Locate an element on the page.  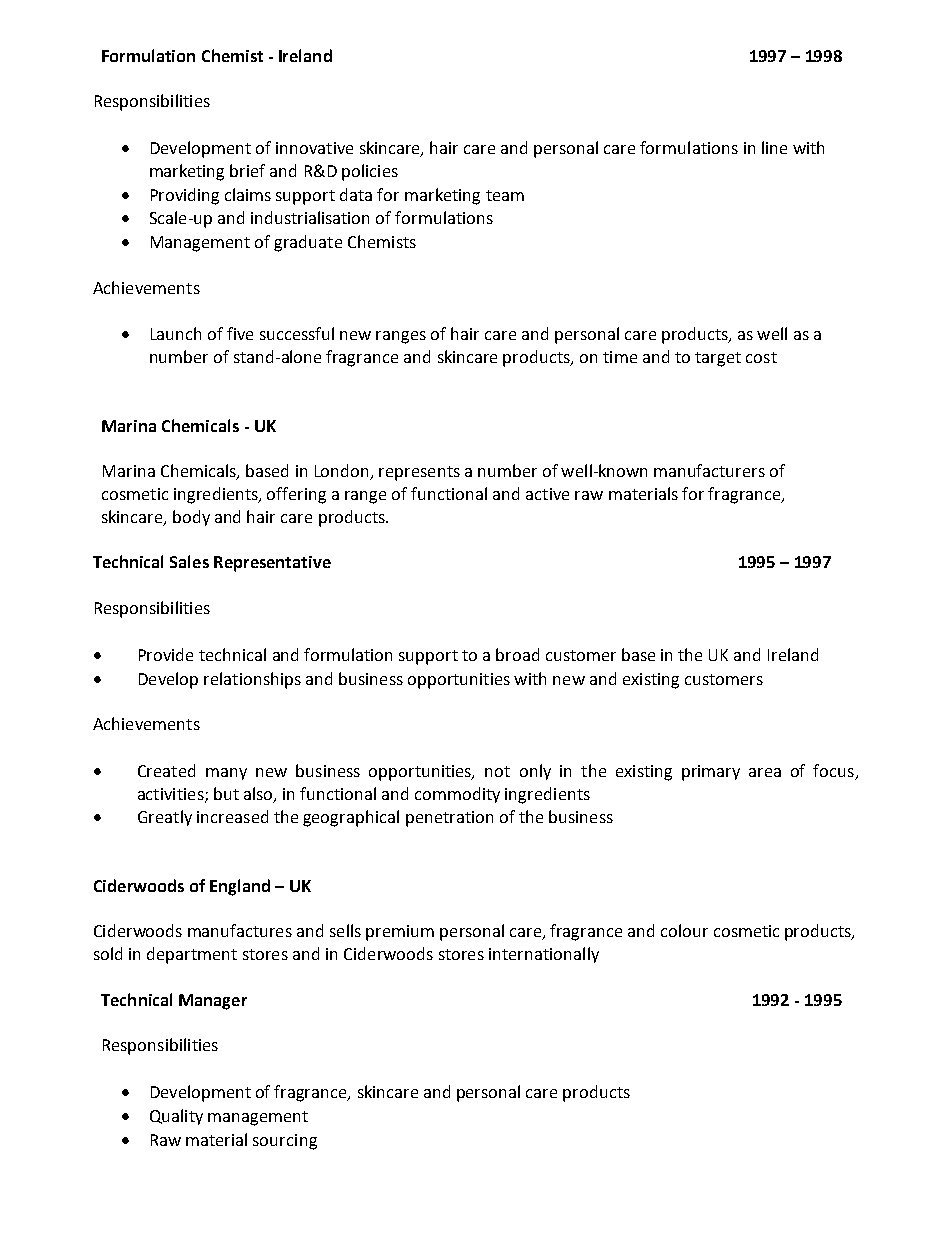
team is located at coordinates (505, 195).
